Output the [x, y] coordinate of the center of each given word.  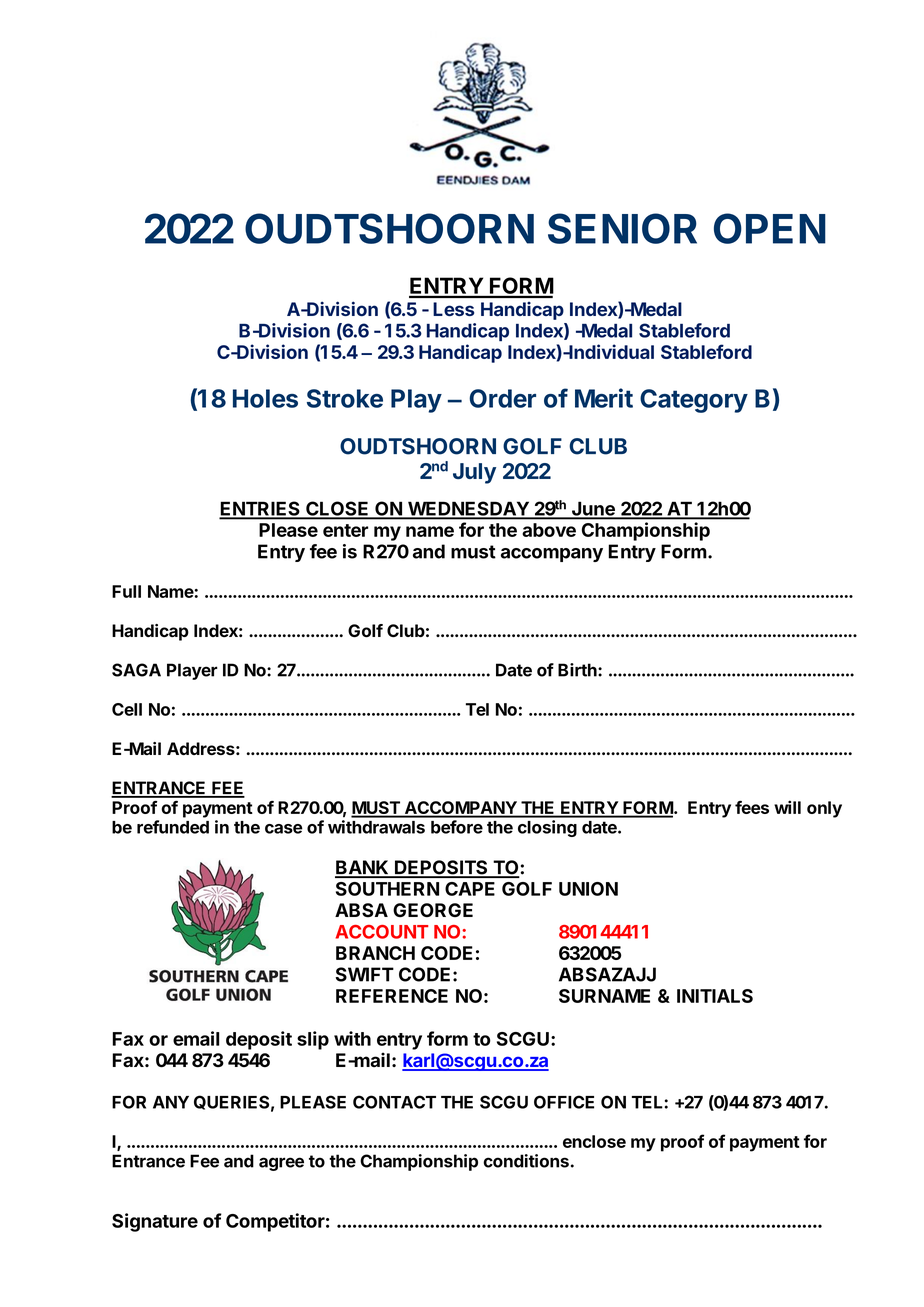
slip [313, 1040]
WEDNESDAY [468, 509]
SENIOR [622, 228]
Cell [127, 709]
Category [694, 401]
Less [453, 309]
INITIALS [715, 996]
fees [752, 807]
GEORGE [433, 910]
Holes [265, 398]
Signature [155, 1222]
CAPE [470, 889]
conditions [526, 1161]
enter [345, 530]
